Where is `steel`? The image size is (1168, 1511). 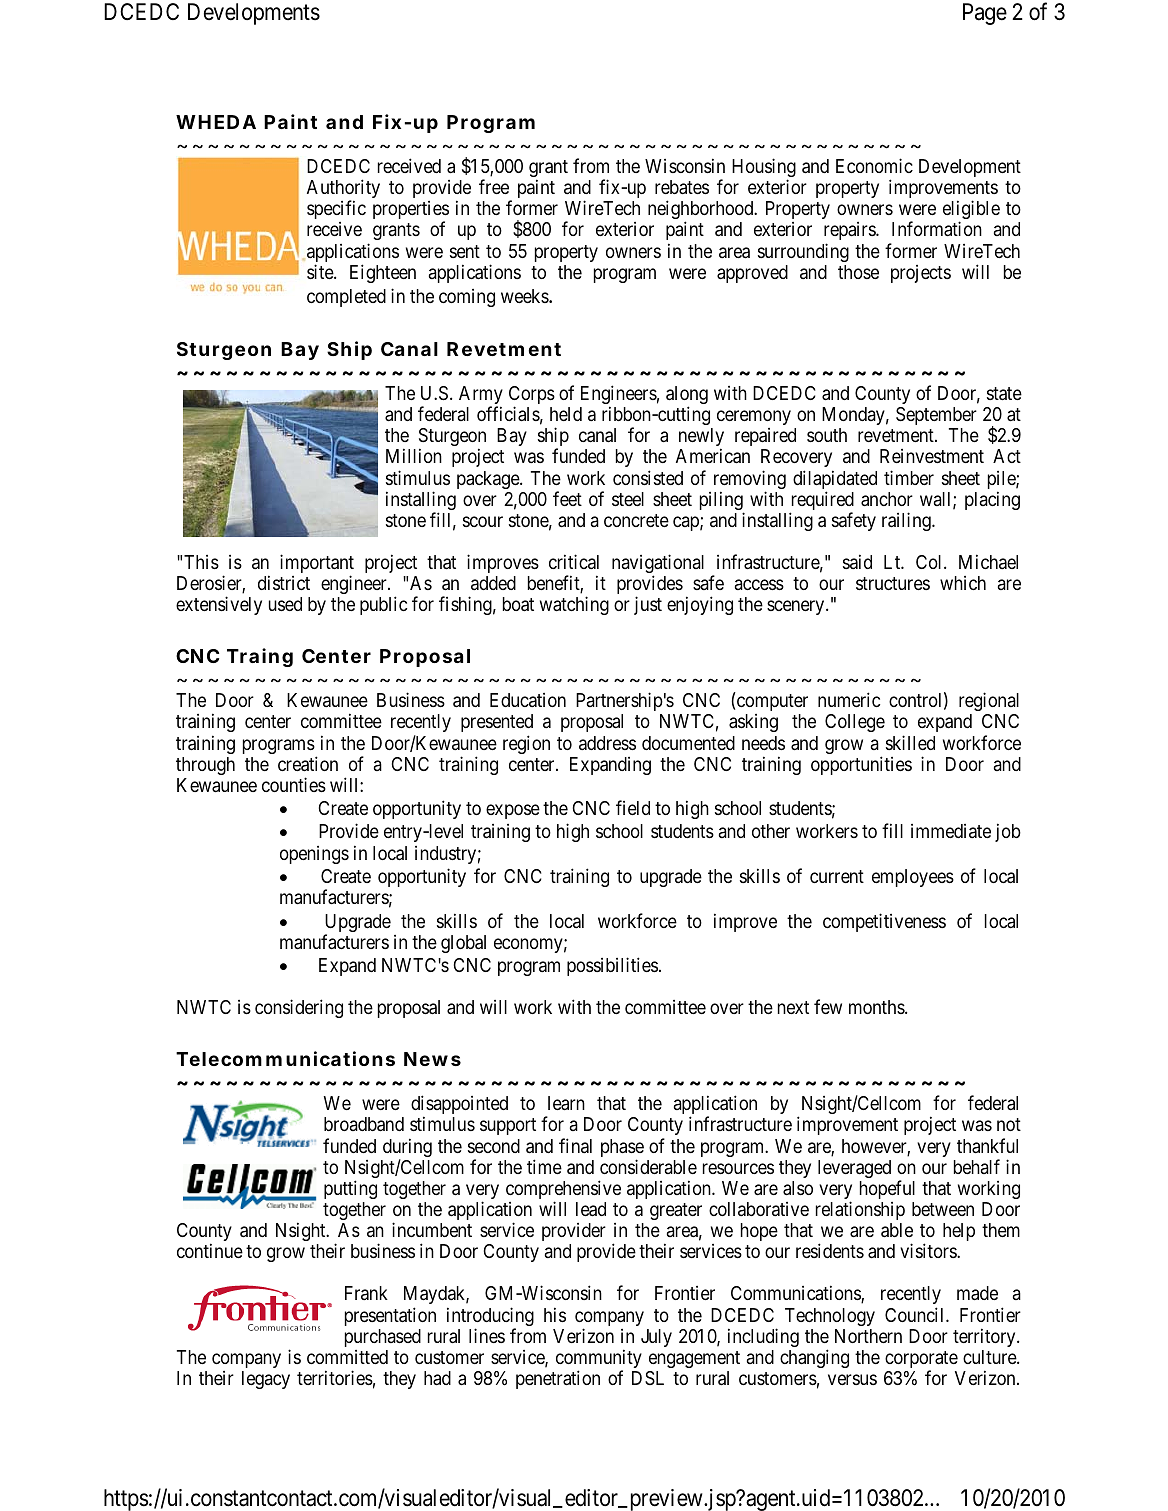
steel is located at coordinates (628, 499).
